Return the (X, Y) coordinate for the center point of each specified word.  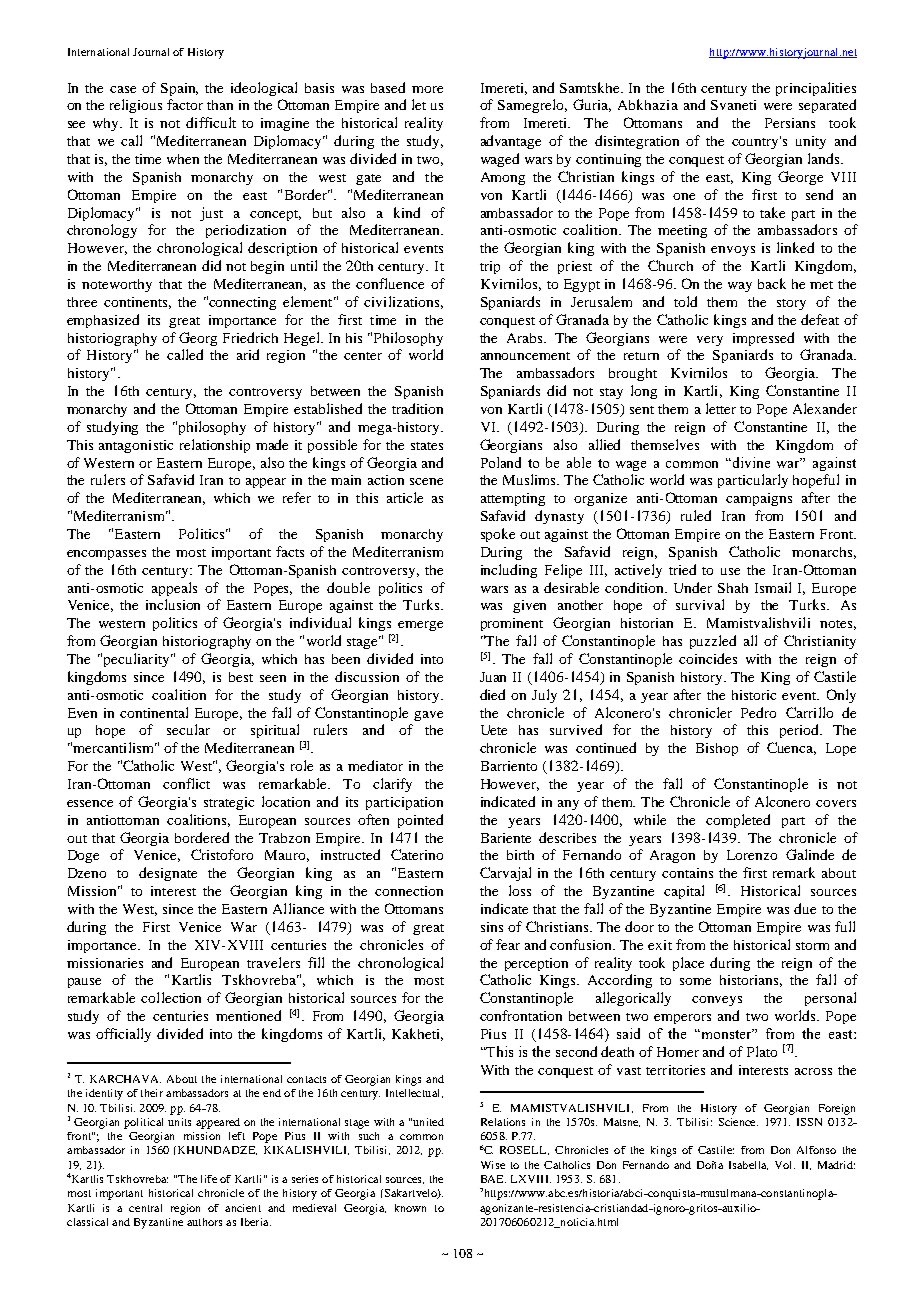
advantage (511, 142)
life (209, 1179)
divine (751, 462)
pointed (420, 821)
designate (168, 874)
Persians (790, 123)
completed (738, 821)
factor (185, 104)
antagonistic (136, 446)
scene (426, 481)
